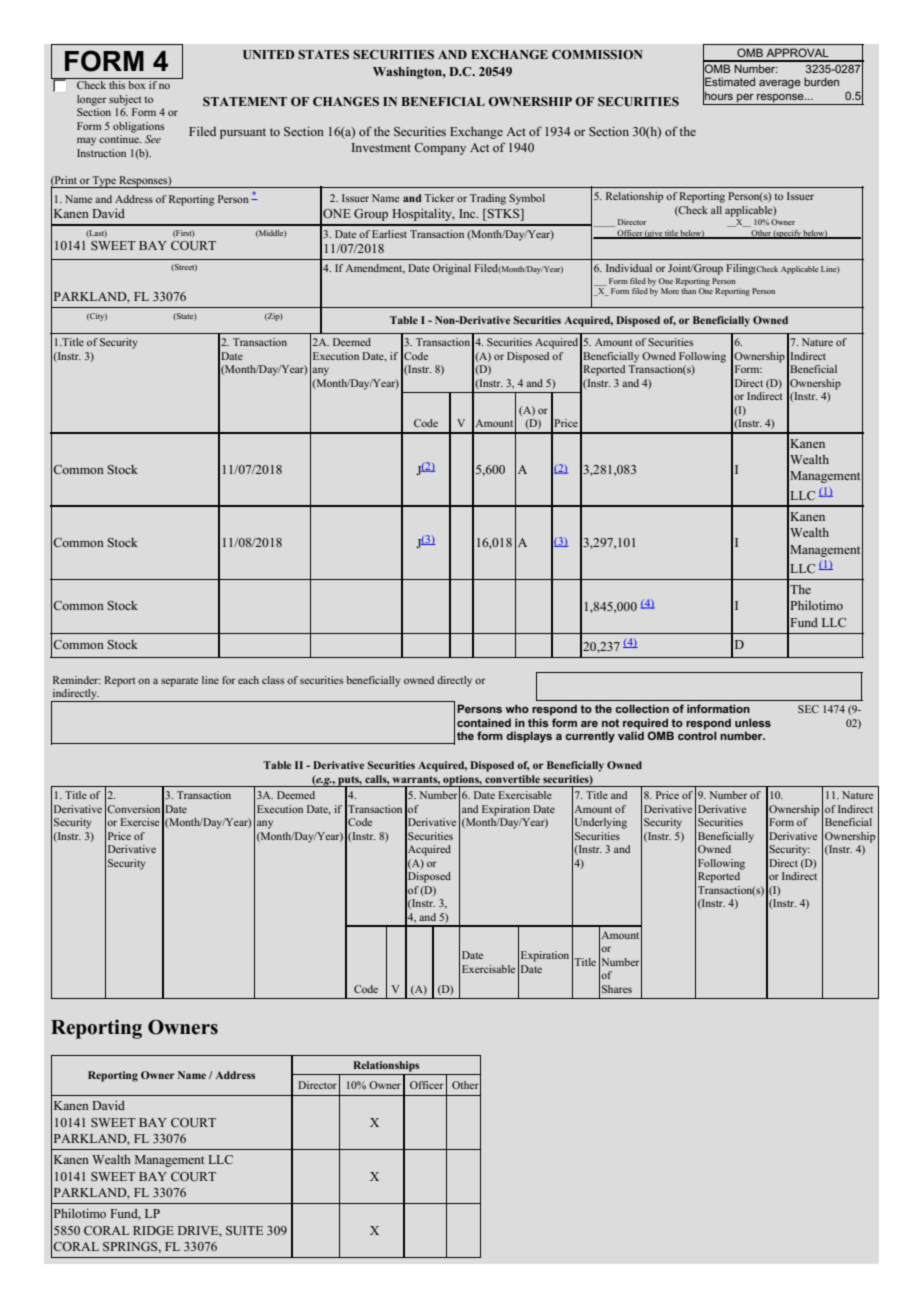 The width and height of the image is (924, 1308). What do you see at coordinates (137, 85) in the image?
I see `box` at bounding box center [137, 85].
